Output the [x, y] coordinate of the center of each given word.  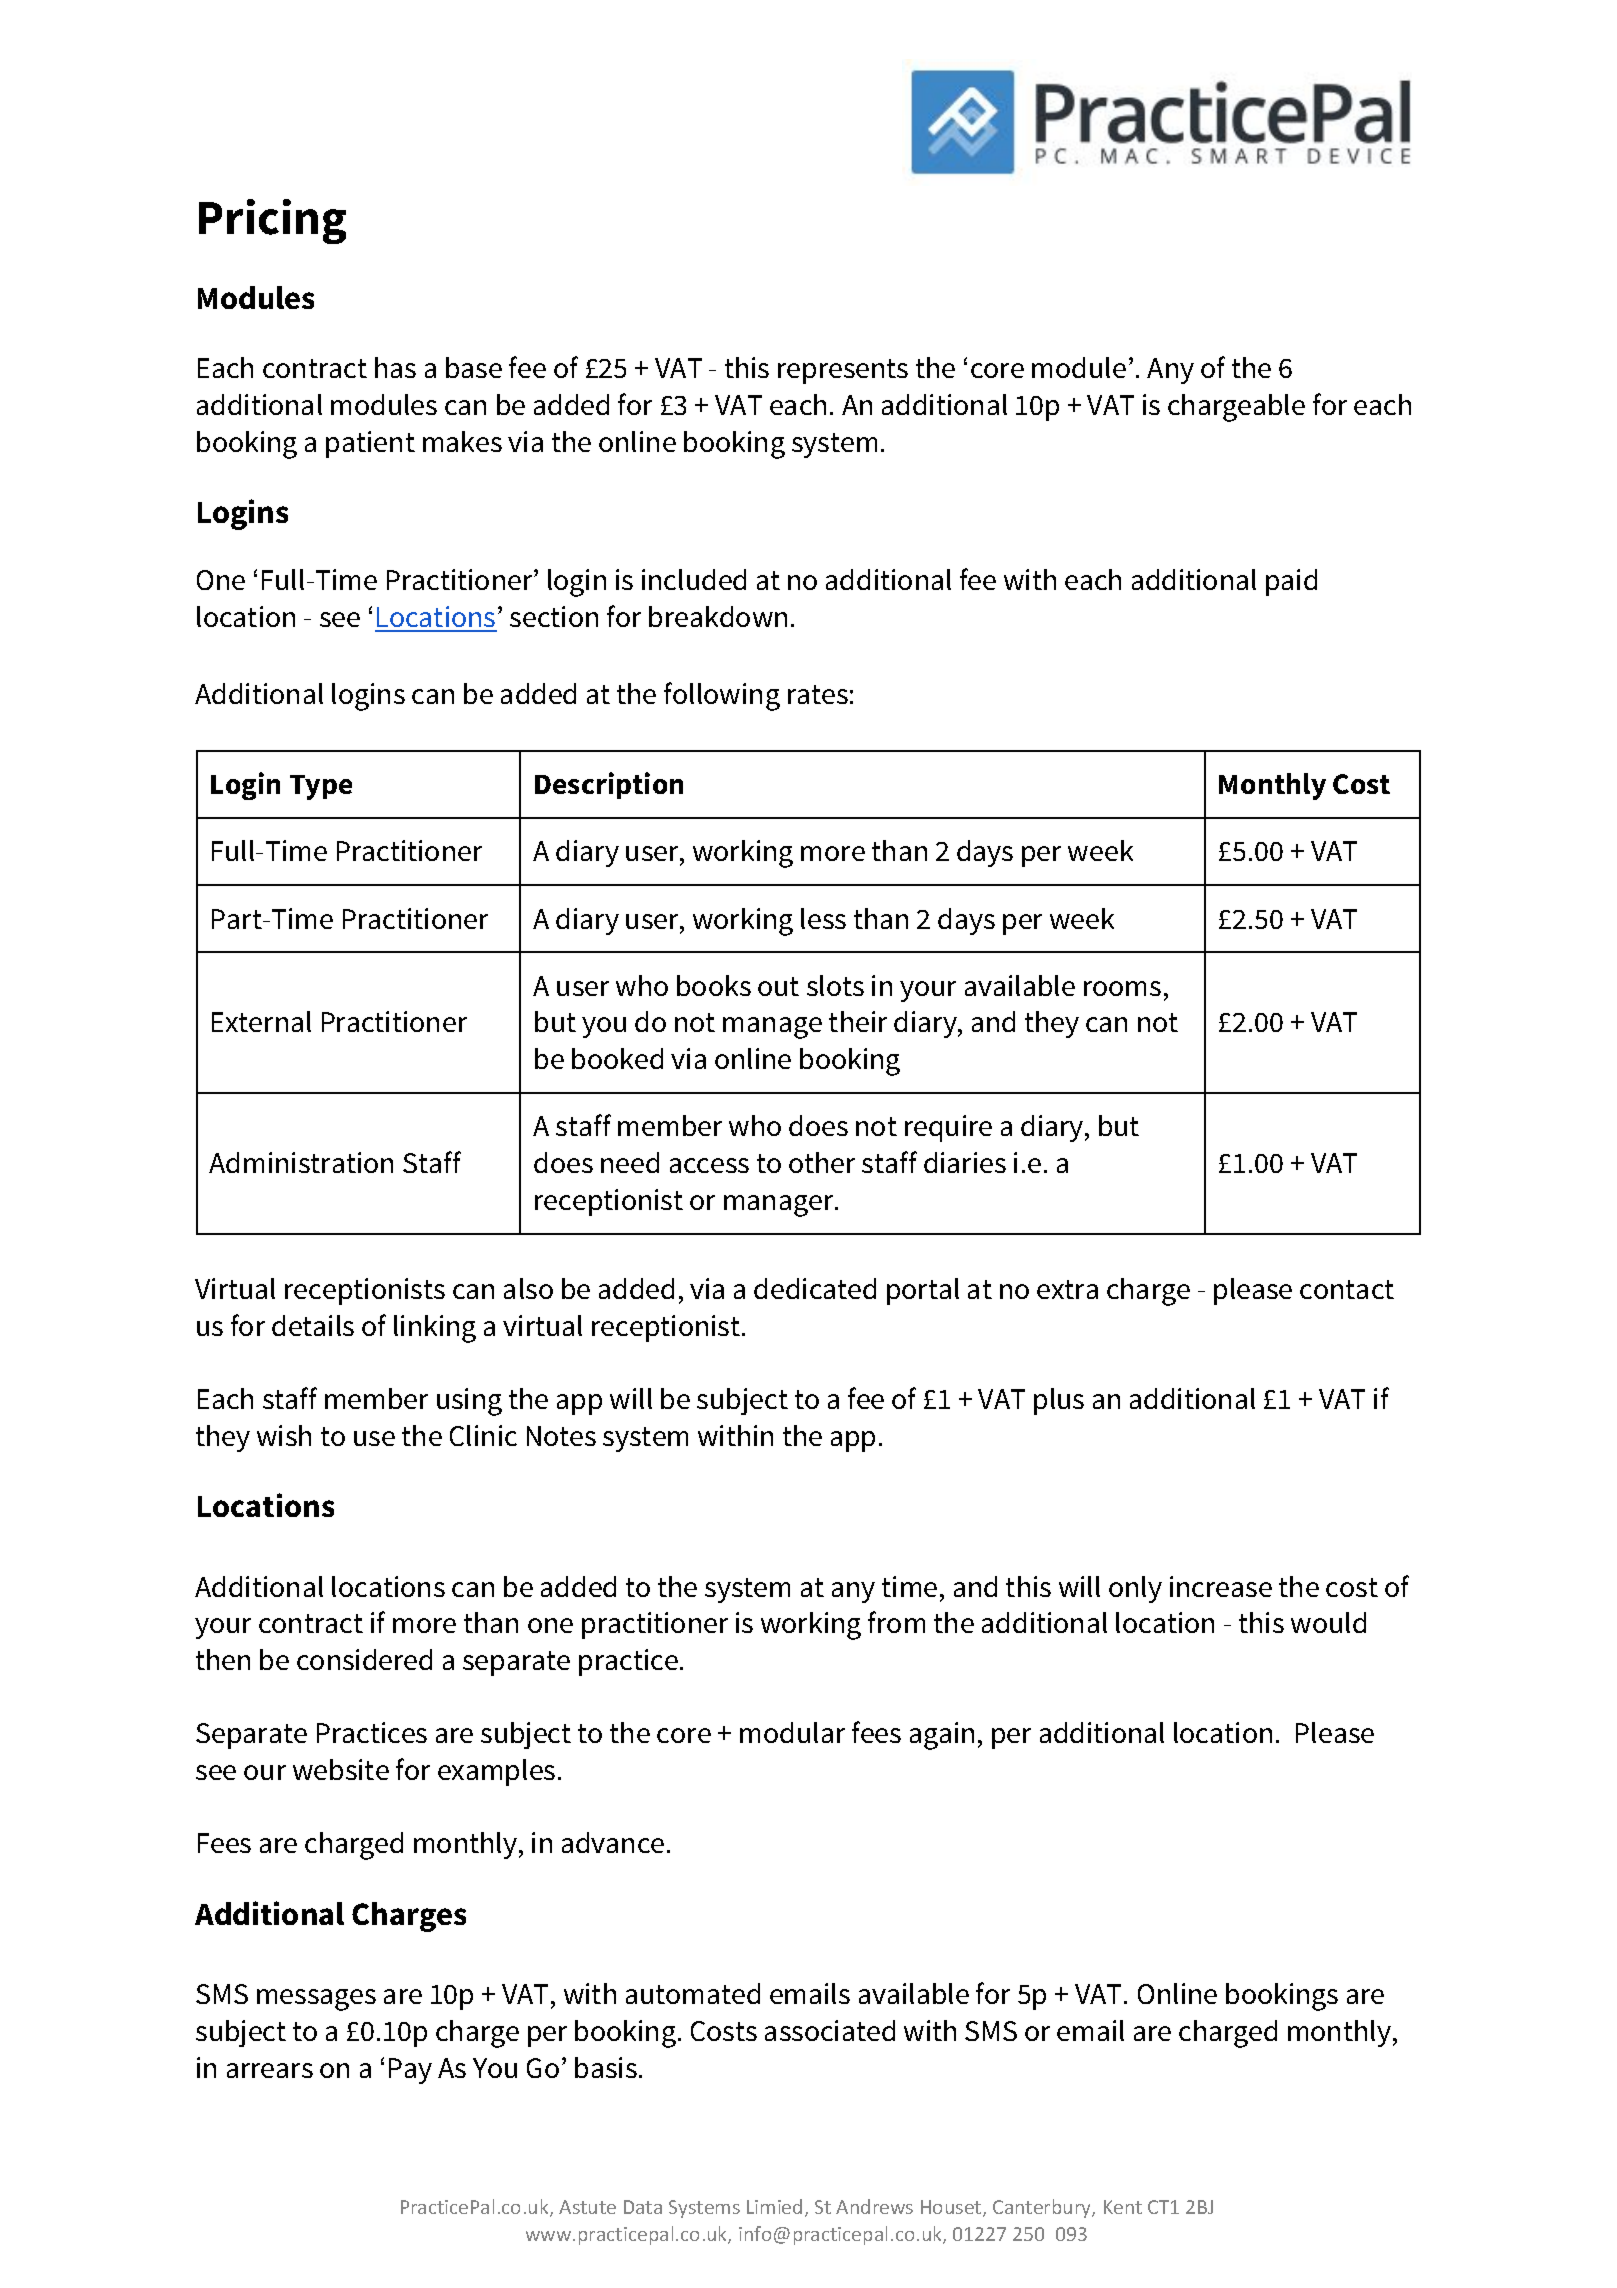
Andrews [874, 2206]
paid [1291, 582]
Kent [1123, 2207]
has [395, 367]
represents [843, 371]
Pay [410, 2071]
